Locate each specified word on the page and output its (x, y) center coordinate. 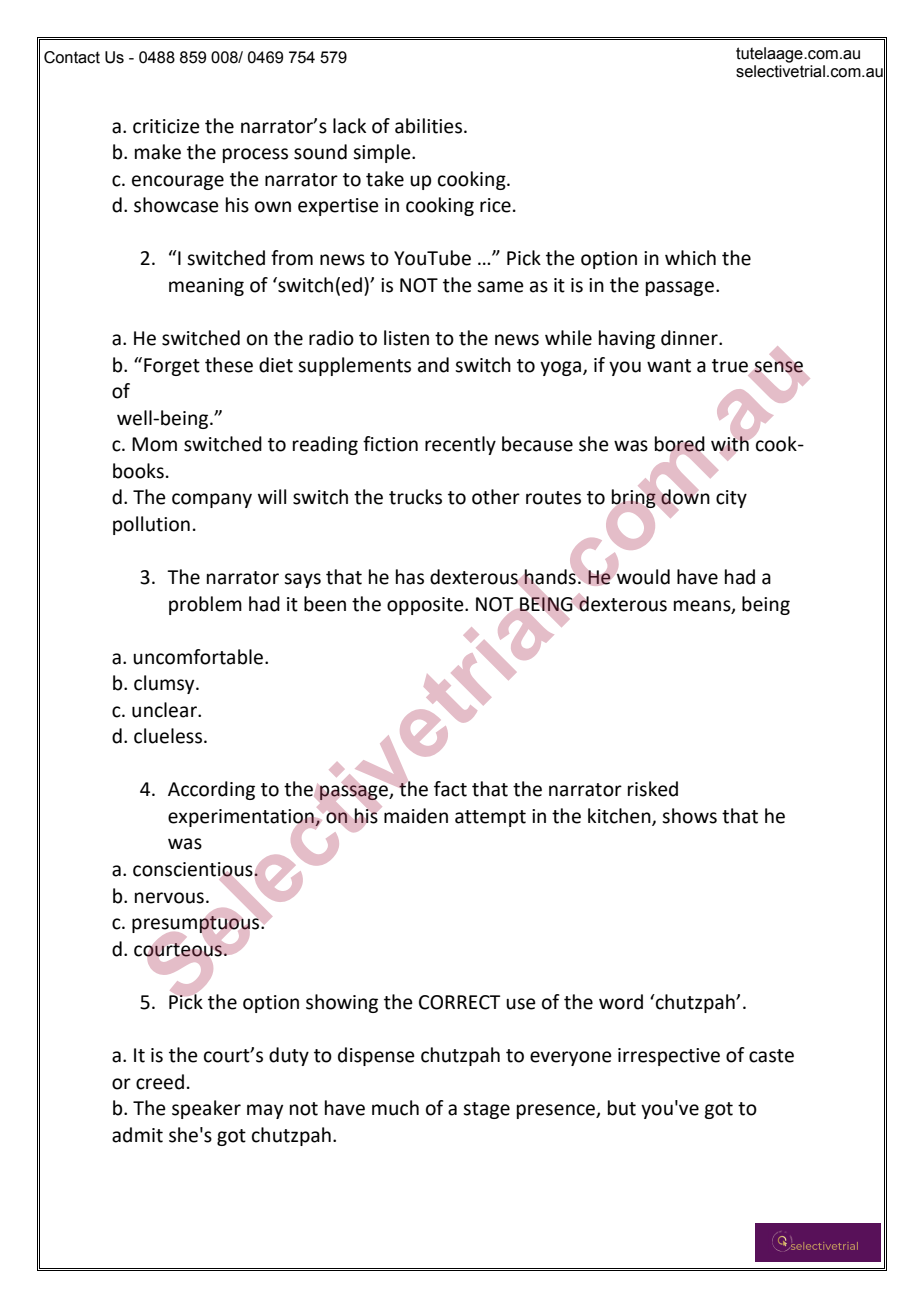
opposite (426, 606)
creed (160, 1082)
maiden (416, 816)
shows (689, 816)
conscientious (194, 870)
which (690, 258)
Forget (172, 367)
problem (205, 605)
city (731, 499)
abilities (430, 126)
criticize (166, 126)
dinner (690, 338)
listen (406, 338)
